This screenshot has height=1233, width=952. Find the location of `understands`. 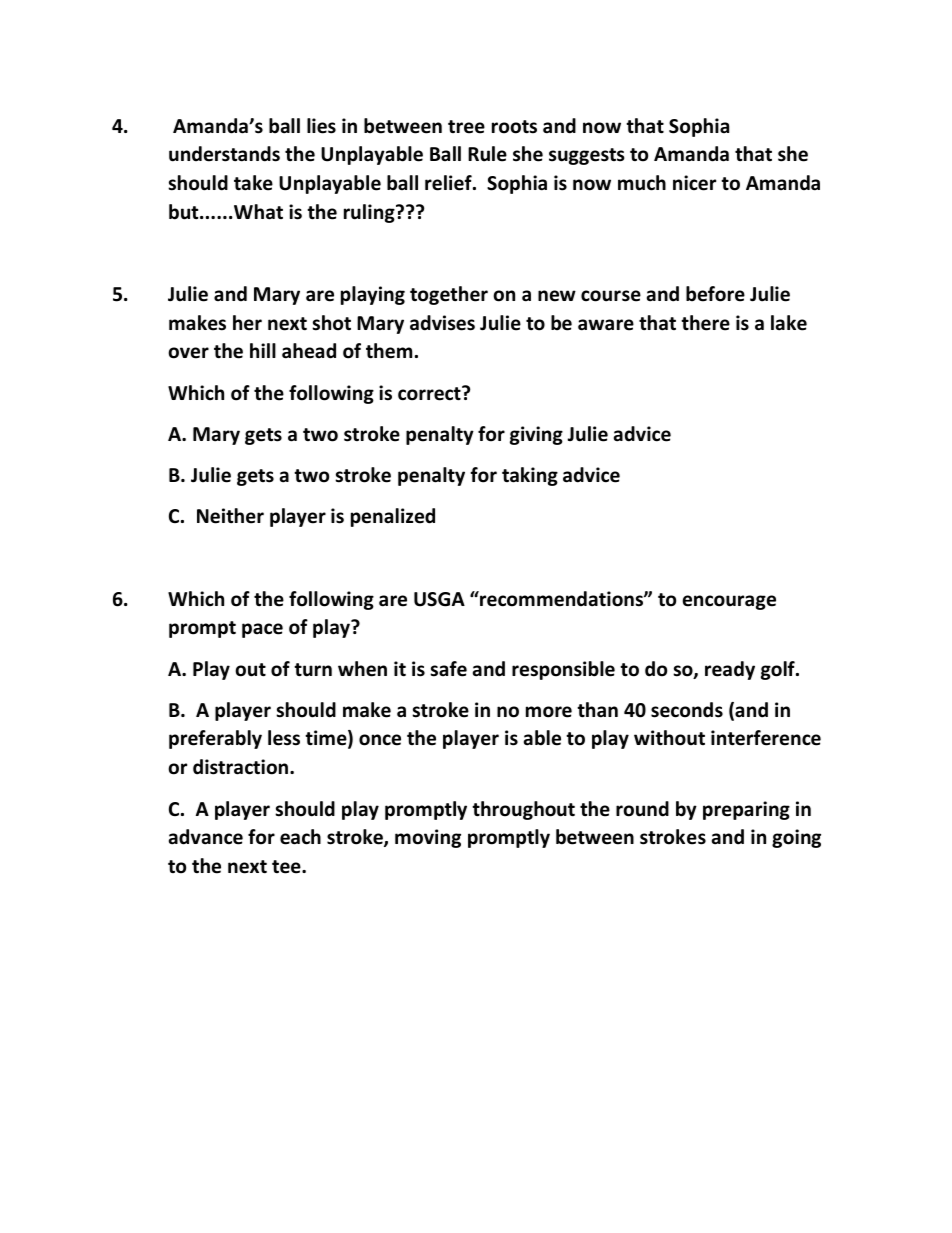

understands is located at coordinates (224, 154).
